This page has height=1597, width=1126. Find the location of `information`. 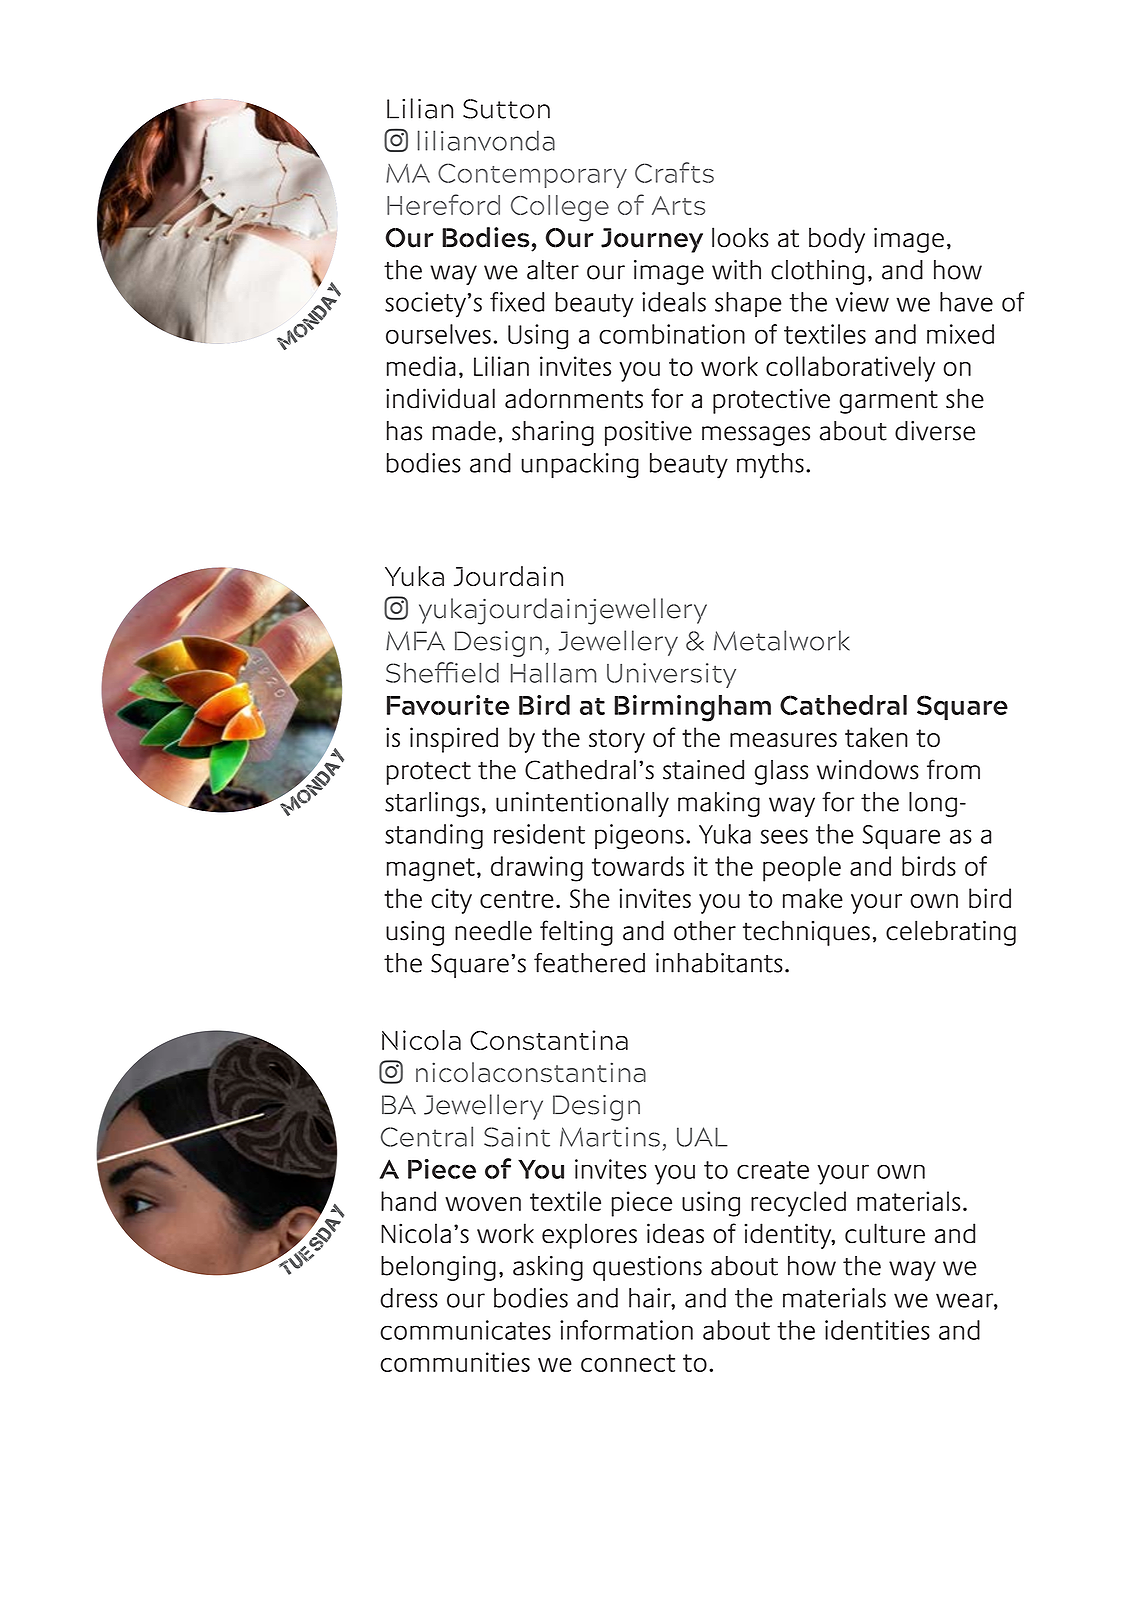

information is located at coordinates (626, 1330).
